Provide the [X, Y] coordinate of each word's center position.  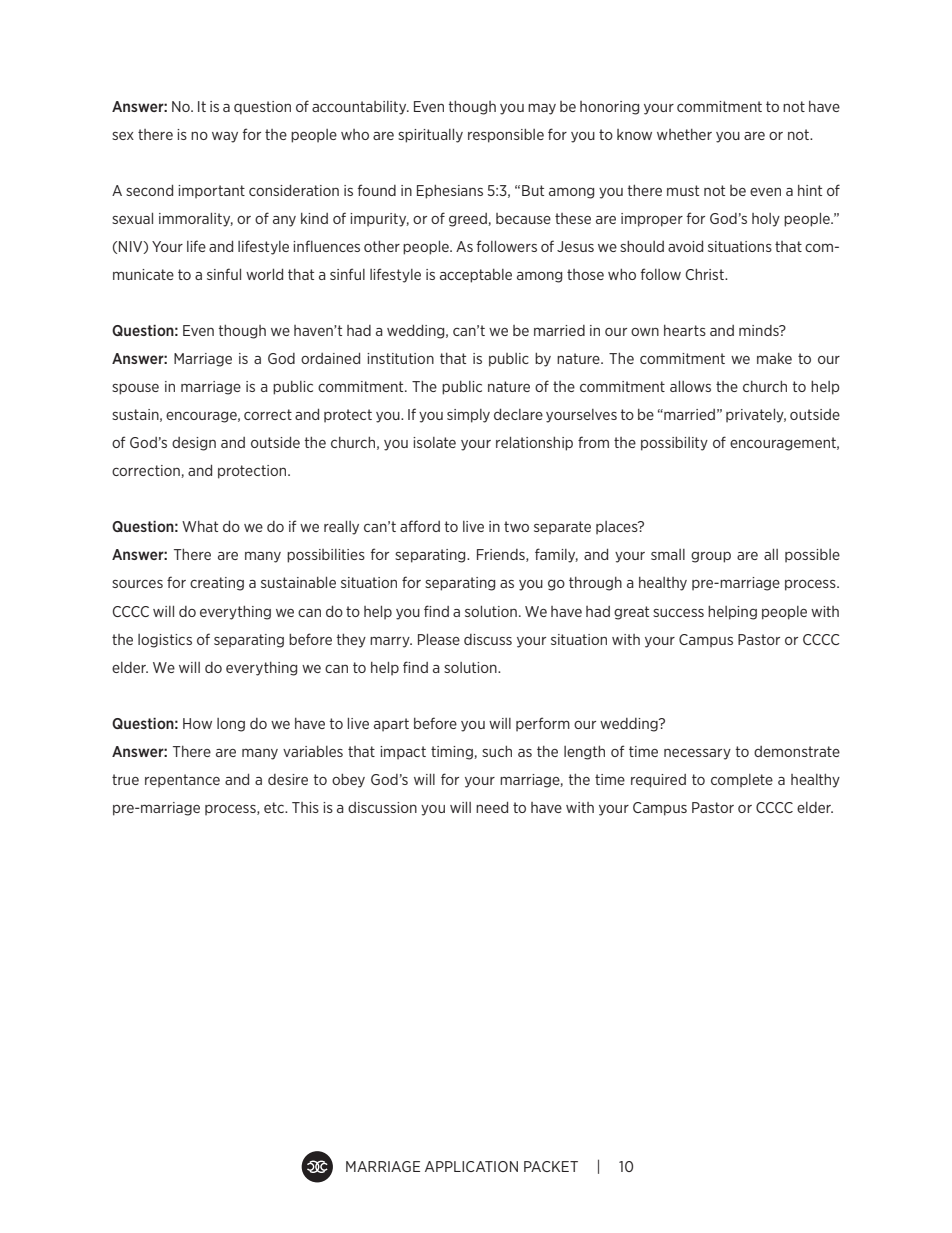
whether [684, 134]
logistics [165, 641]
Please [439, 639]
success [678, 612]
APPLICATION [471, 1166]
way [225, 137]
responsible [506, 136]
